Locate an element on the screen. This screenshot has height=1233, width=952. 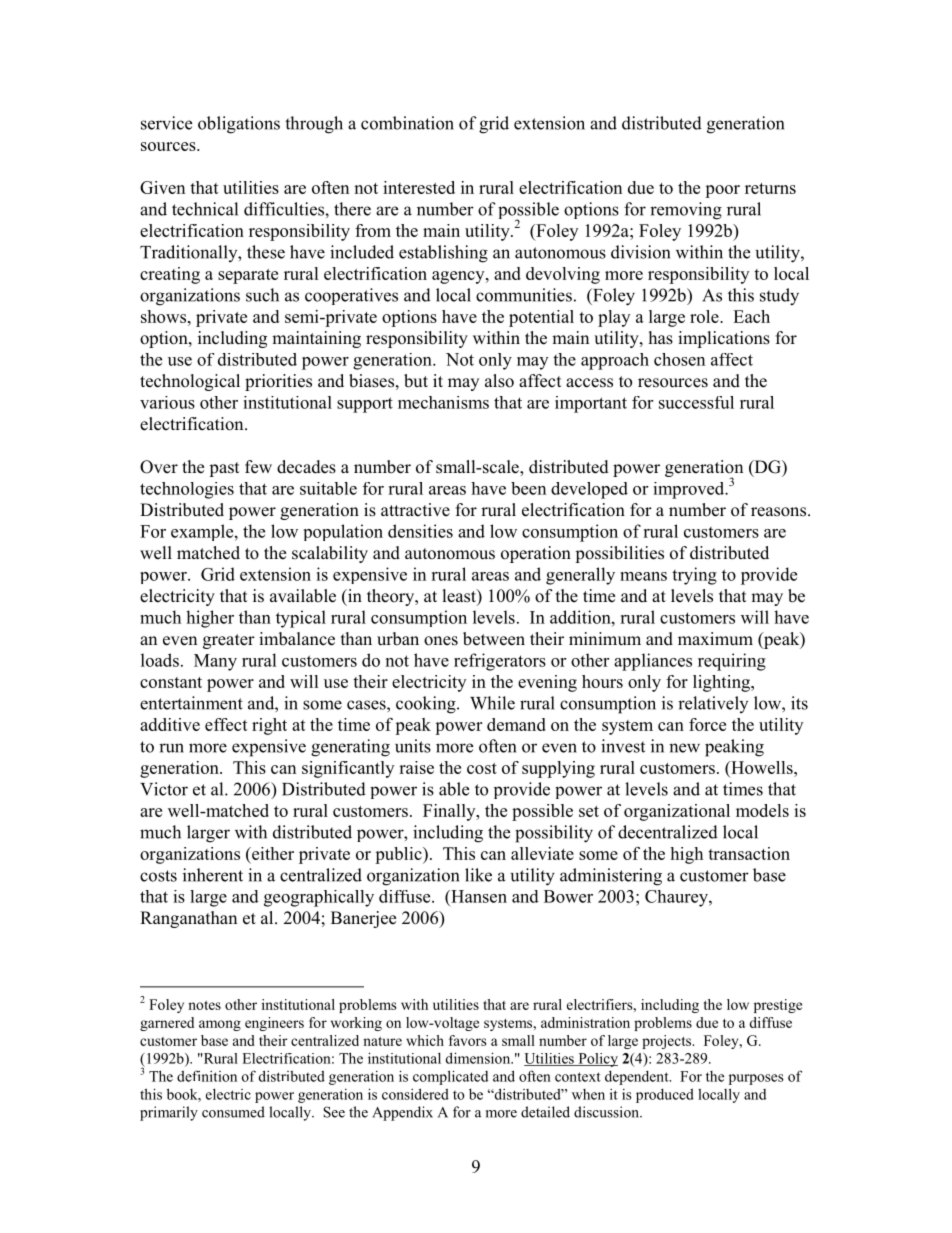
greater is located at coordinates (229, 641).
